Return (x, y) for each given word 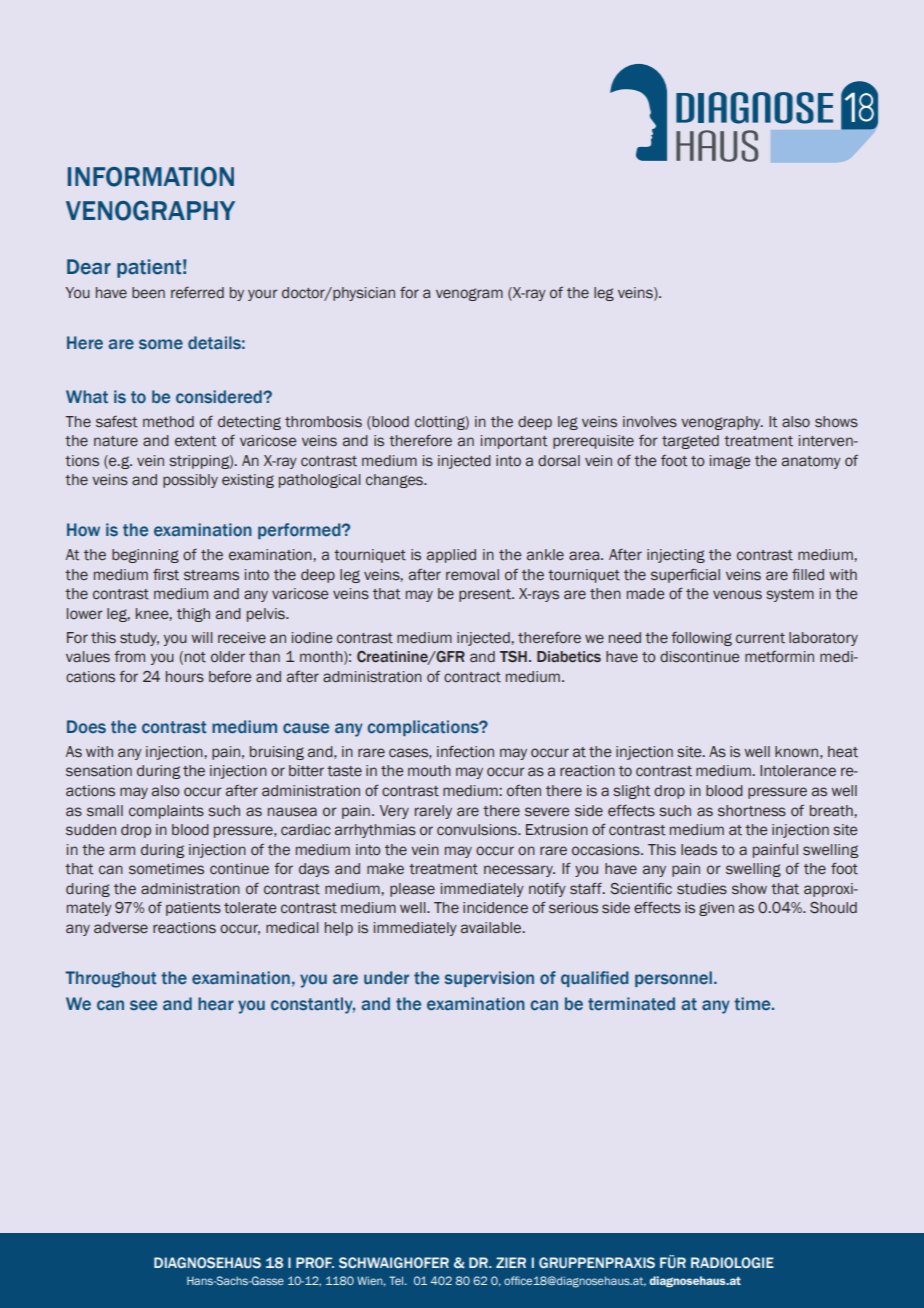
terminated (631, 1004)
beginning (145, 556)
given (716, 909)
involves (650, 422)
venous (737, 595)
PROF (315, 1262)
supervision (489, 979)
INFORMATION (151, 177)
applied (451, 556)
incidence (495, 908)
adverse (121, 927)
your (262, 295)
